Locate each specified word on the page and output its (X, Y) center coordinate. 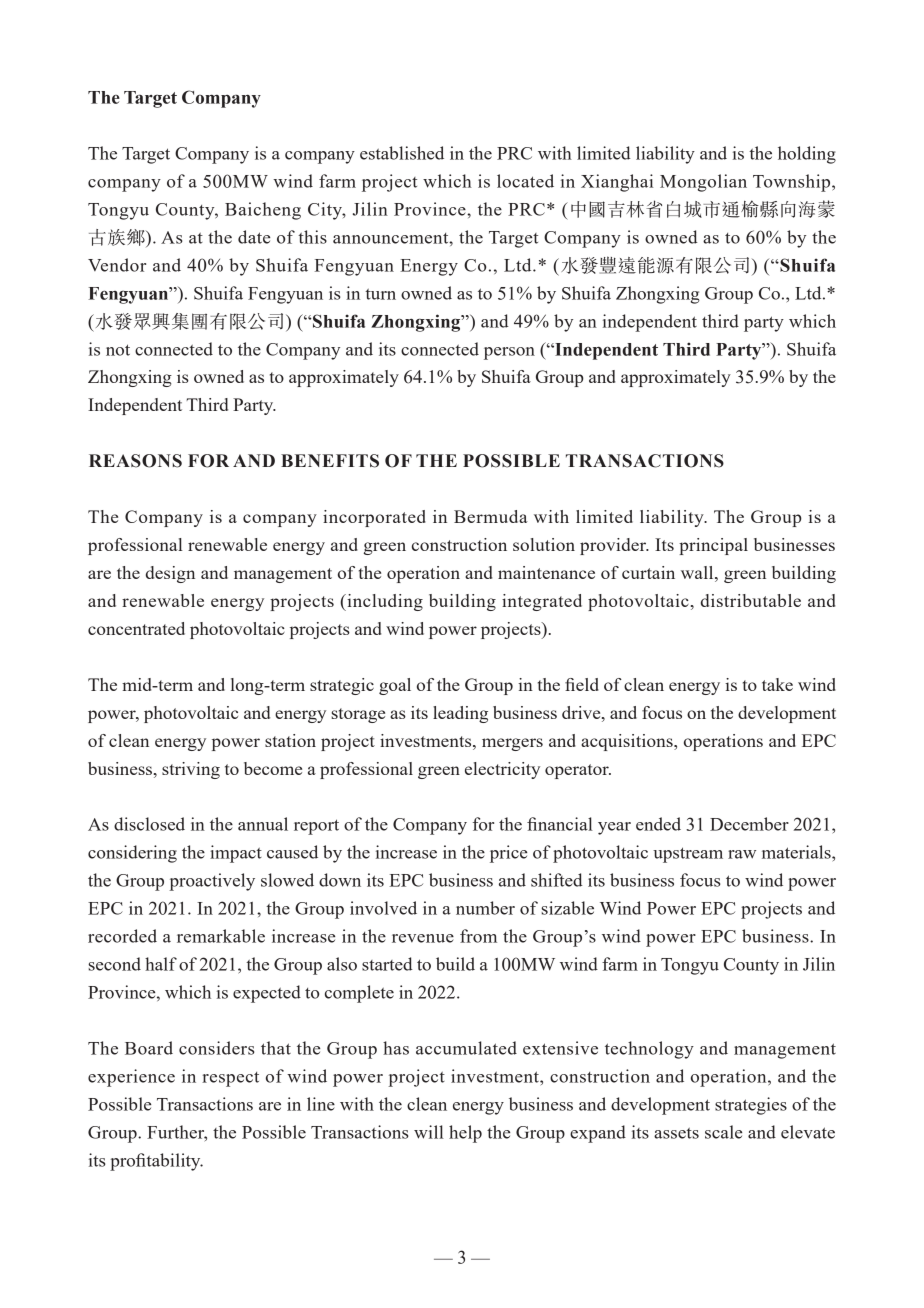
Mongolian (703, 183)
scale (723, 1132)
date (254, 237)
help (465, 1134)
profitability (156, 1162)
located (525, 181)
